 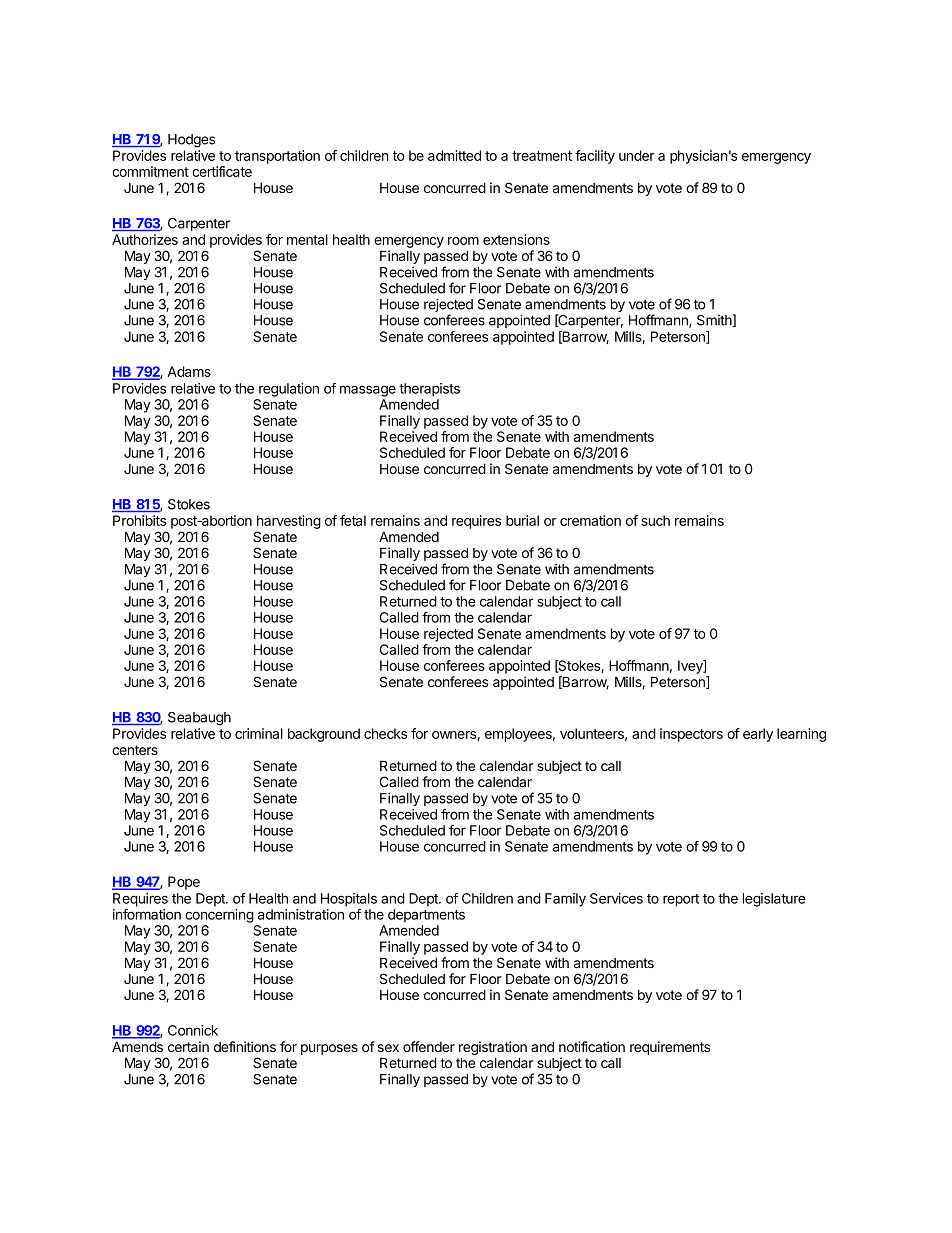 I want to click on Pope, so click(x=184, y=883).
